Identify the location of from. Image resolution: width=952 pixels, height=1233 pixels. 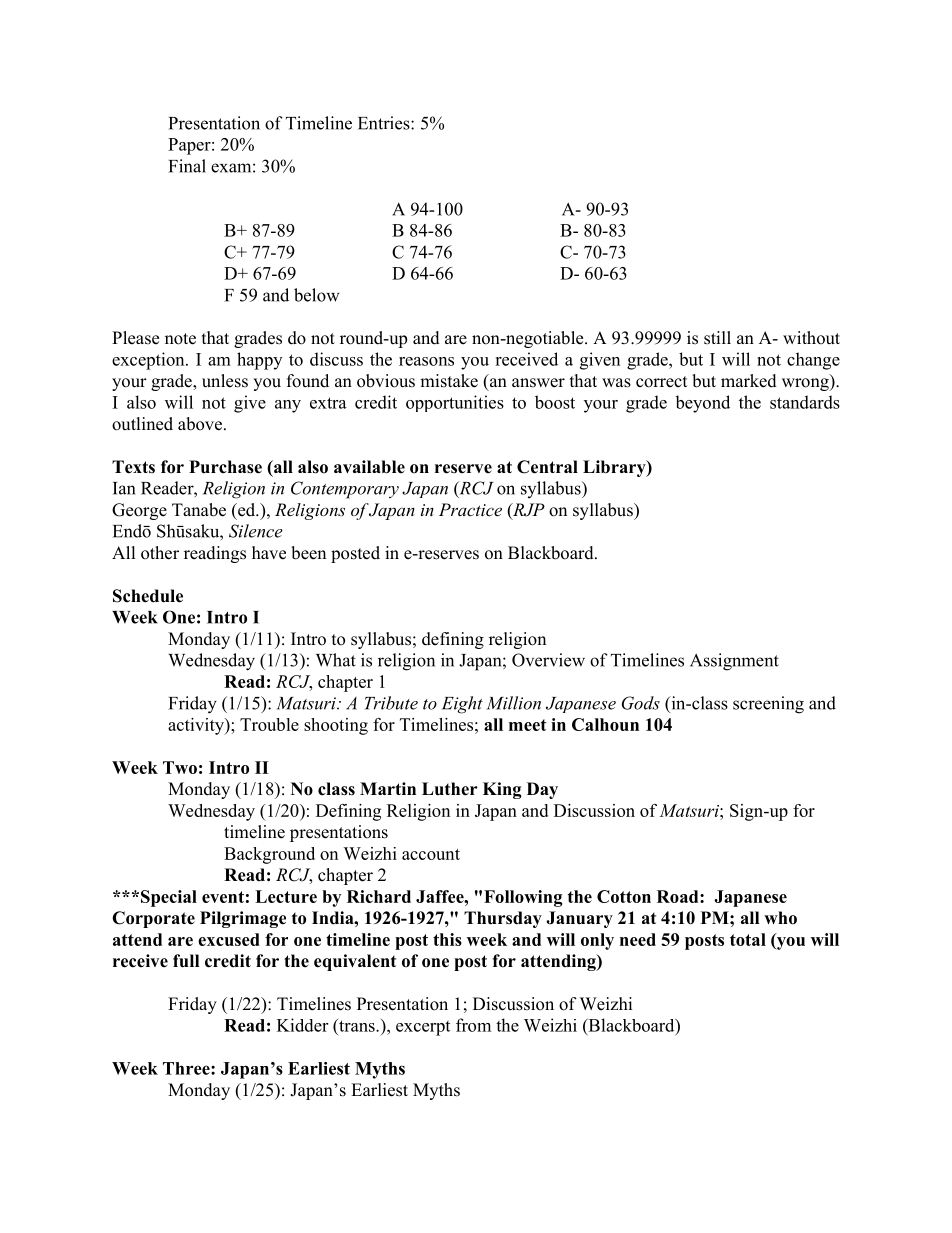
(473, 1025).
